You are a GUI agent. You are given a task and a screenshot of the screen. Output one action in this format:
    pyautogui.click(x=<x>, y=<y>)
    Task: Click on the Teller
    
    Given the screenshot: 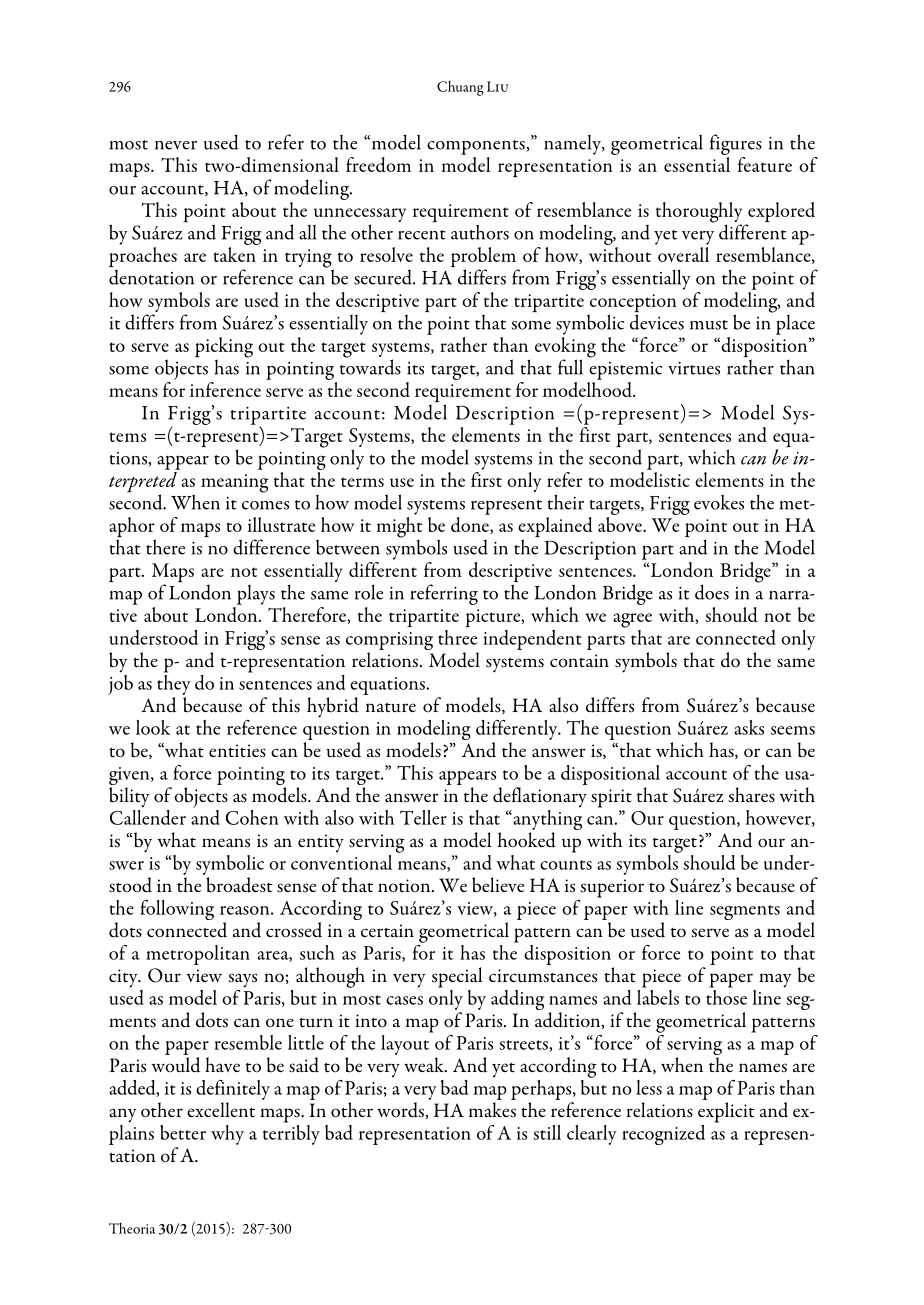 What is the action you would take?
    pyautogui.click(x=423, y=817)
